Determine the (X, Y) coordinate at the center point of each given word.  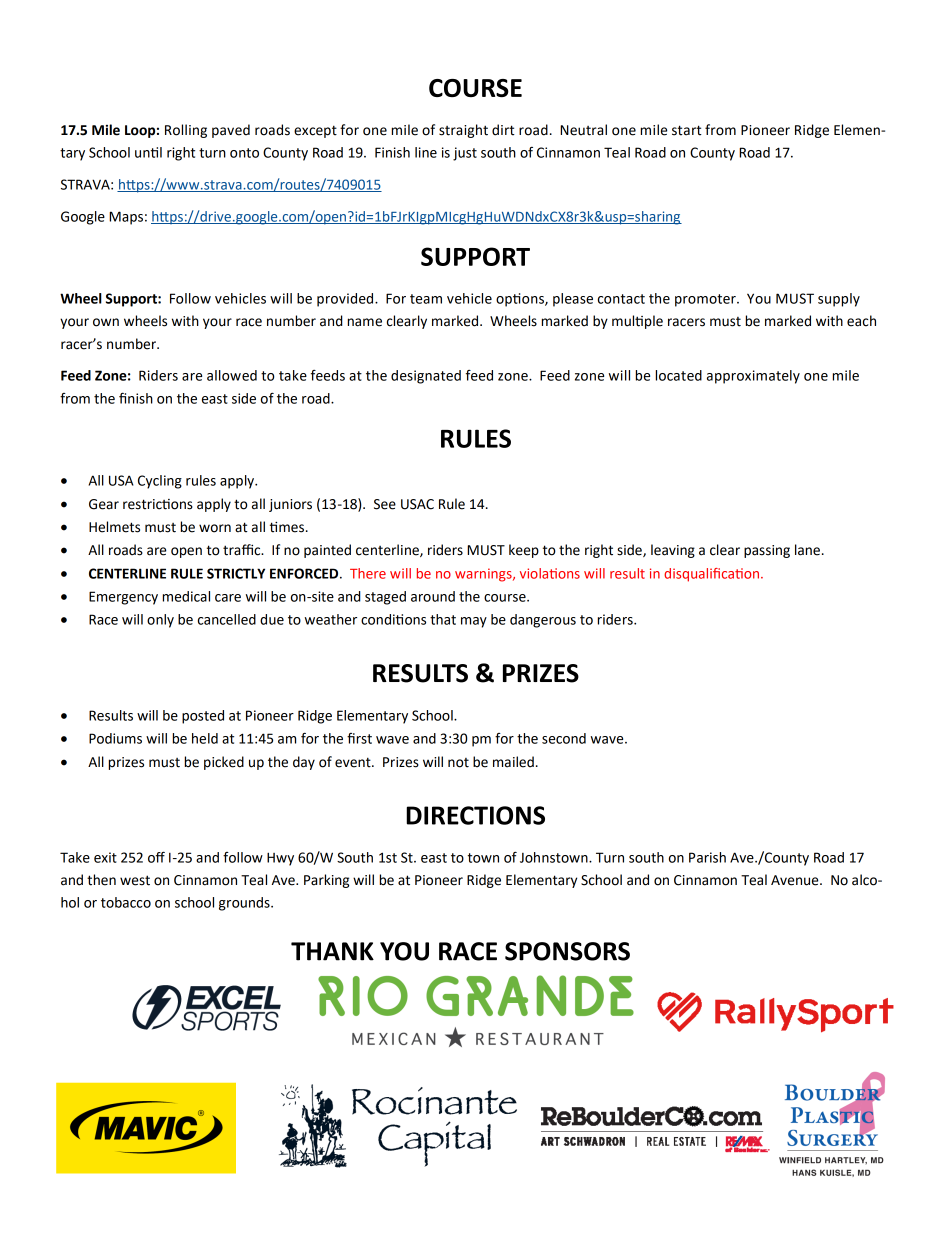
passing (767, 551)
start (687, 130)
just (465, 154)
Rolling (186, 131)
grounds (245, 904)
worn (215, 528)
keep (524, 551)
